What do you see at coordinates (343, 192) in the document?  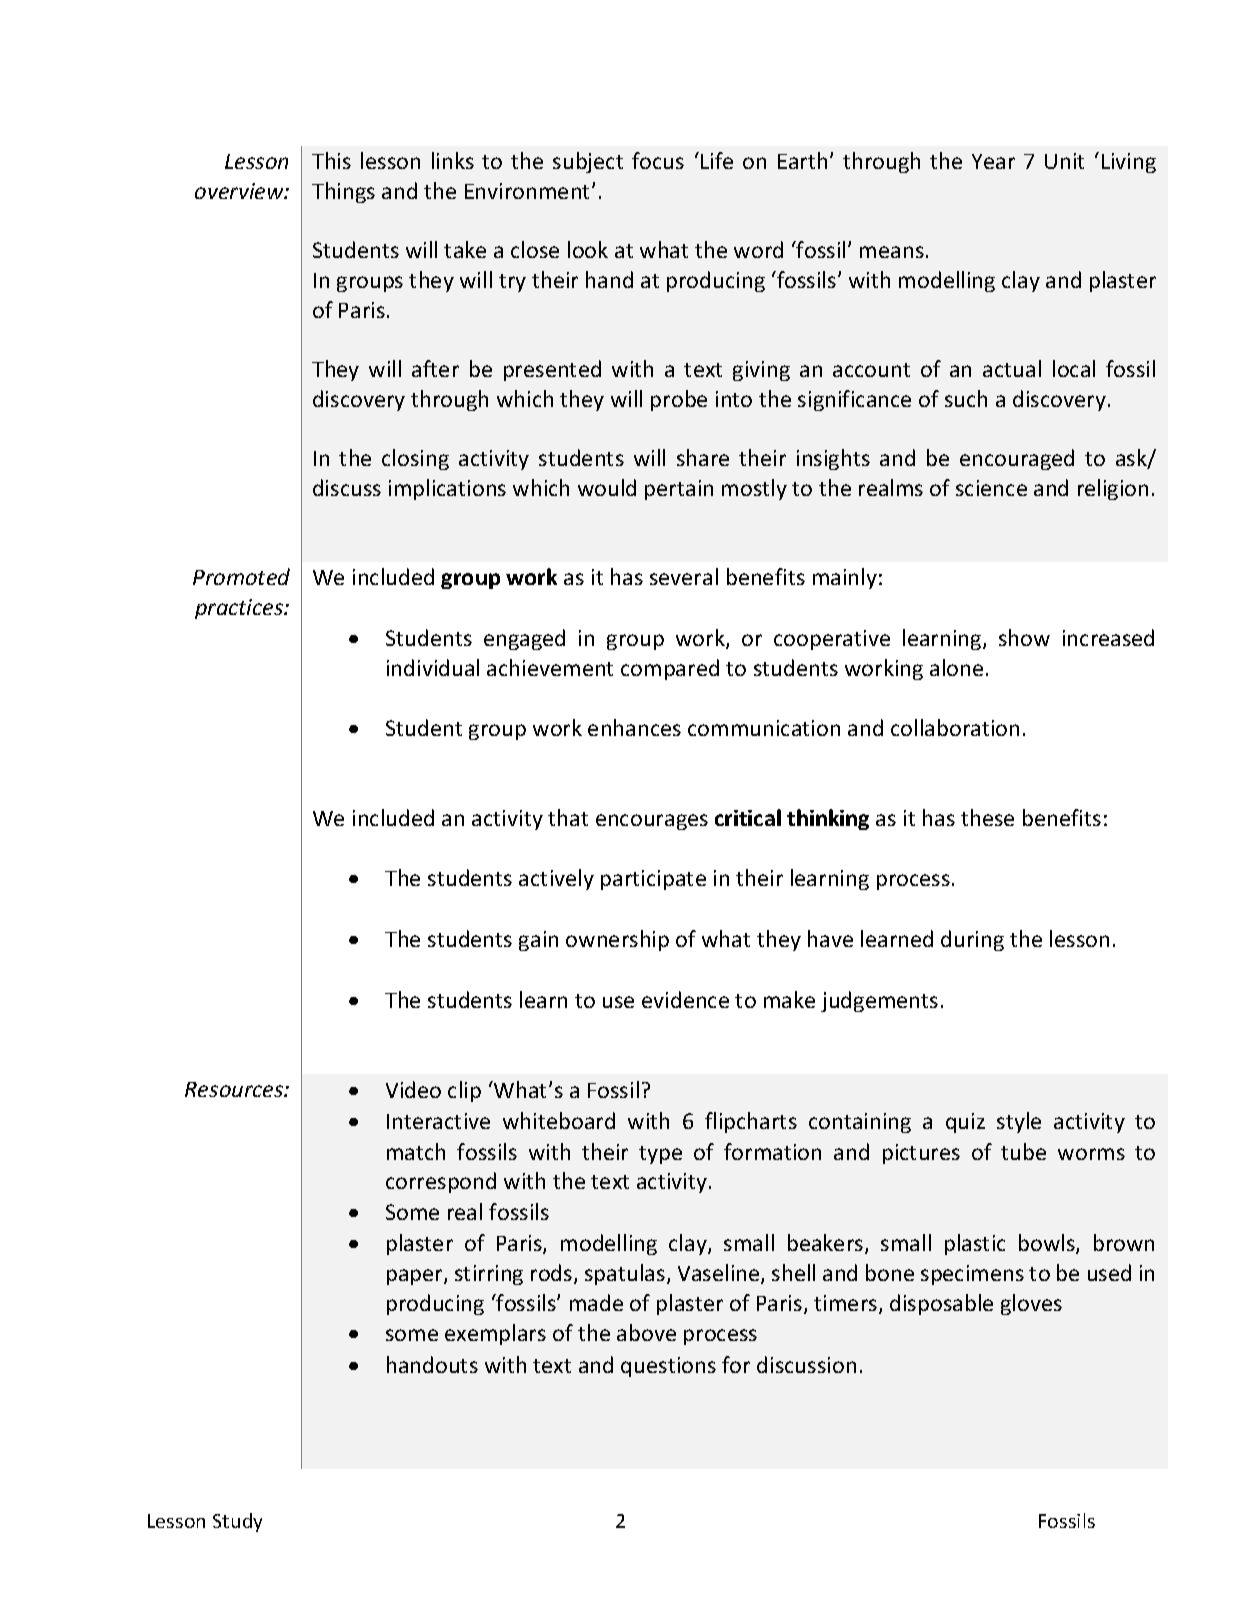 I see `Things` at bounding box center [343, 192].
